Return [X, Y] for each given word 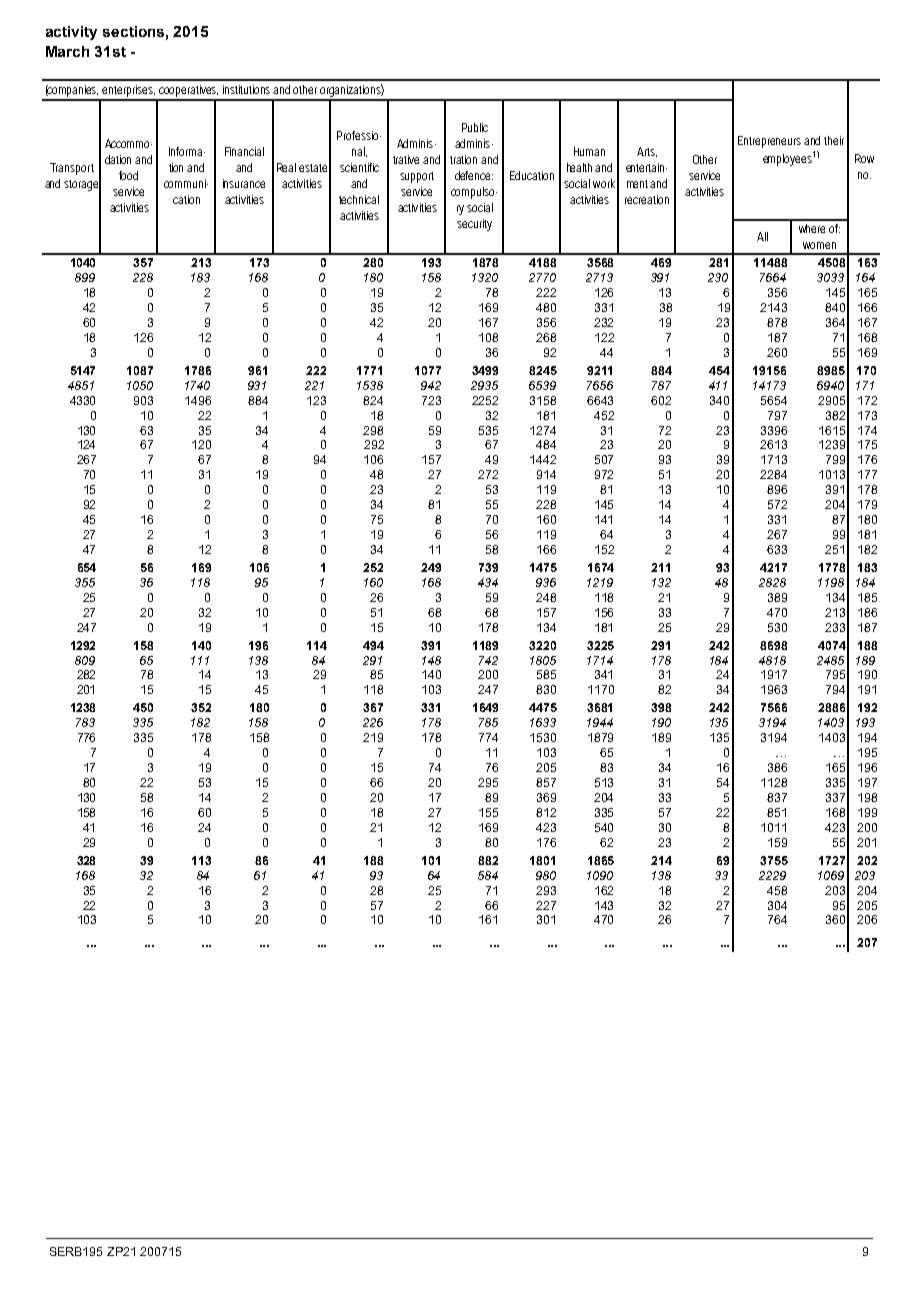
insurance [244, 183]
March [67, 51]
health [579, 167]
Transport [72, 169]
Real [286, 167]
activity [71, 33]
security [474, 225]
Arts [647, 152]
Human [589, 151]
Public [475, 127]
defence [474, 175]
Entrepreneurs [769, 142]
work [604, 183]
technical [359, 199]
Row [864, 158]
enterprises [128, 92]
